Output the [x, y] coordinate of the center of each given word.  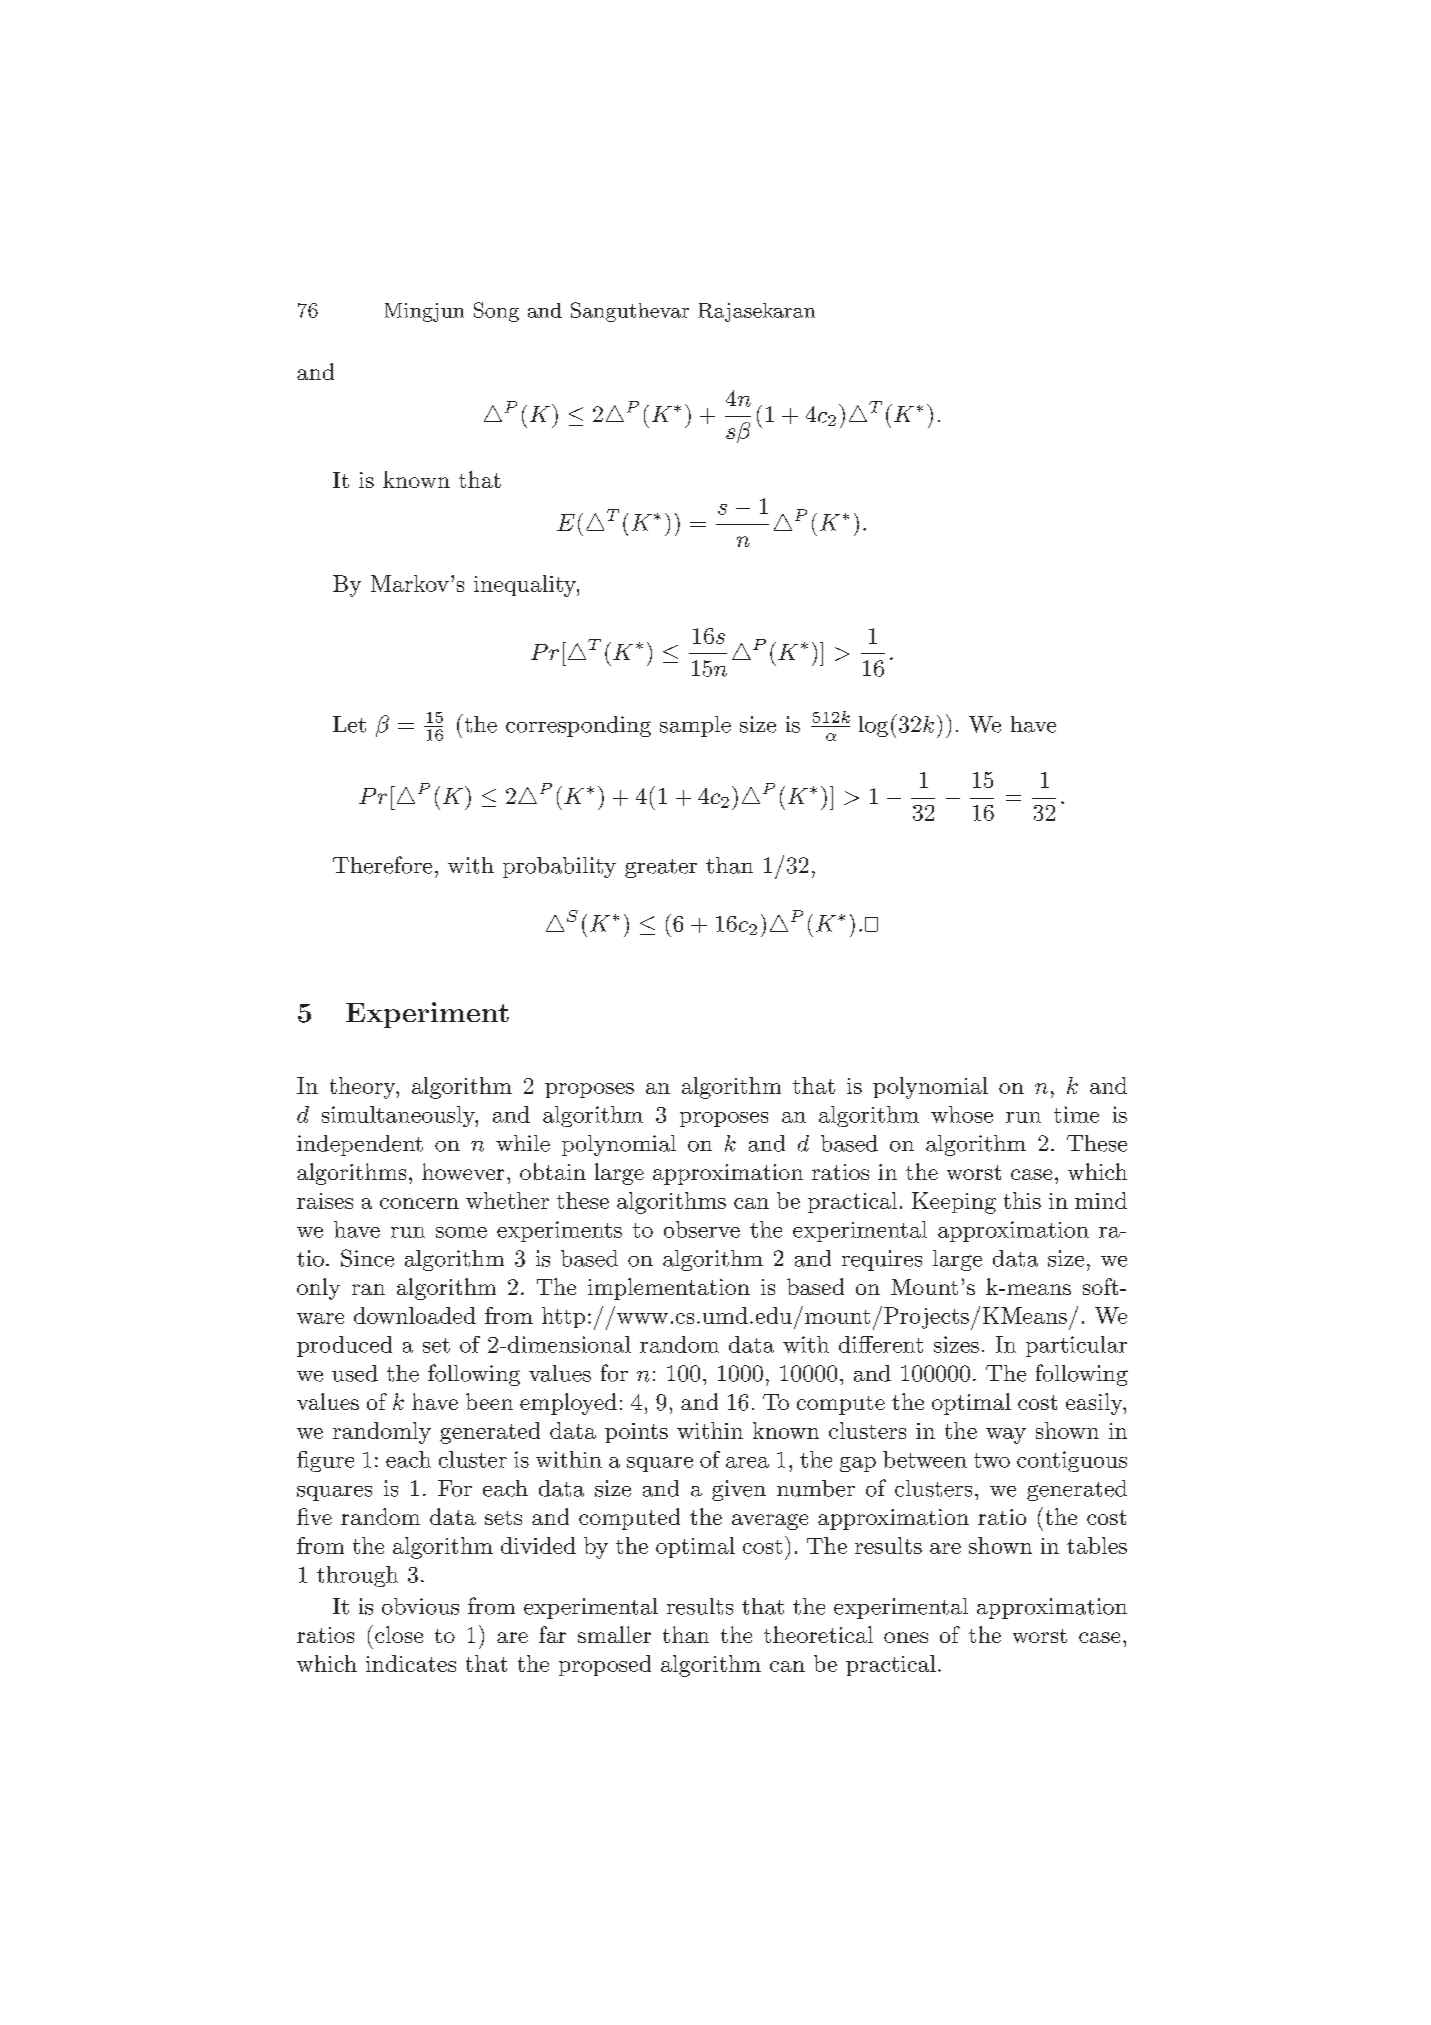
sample [695, 726]
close [399, 1634]
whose [962, 1114]
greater [661, 868]
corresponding [578, 726]
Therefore [382, 865]
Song [496, 312]
